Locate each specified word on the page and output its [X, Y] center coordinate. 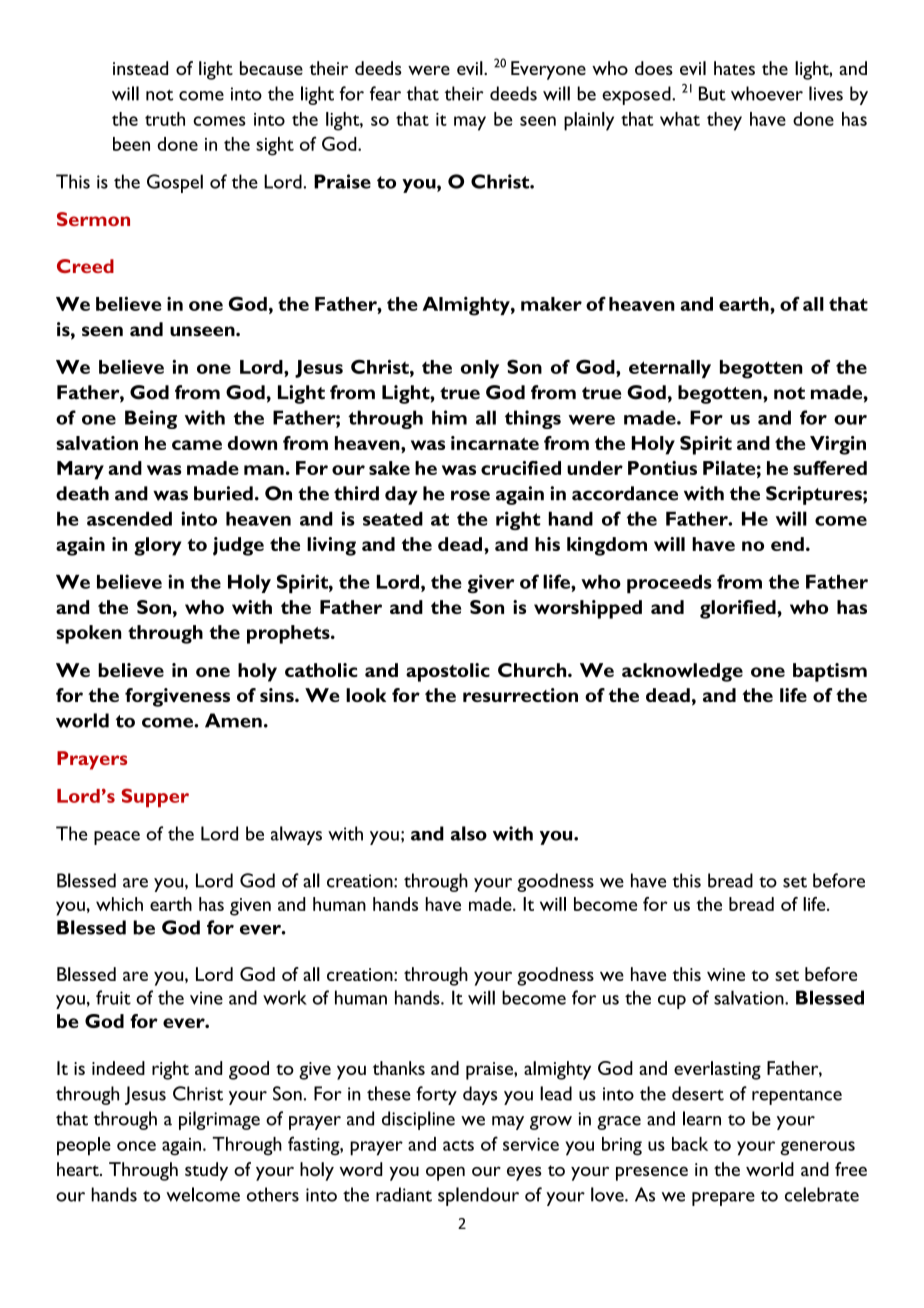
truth [165, 119]
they [724, 121]
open [445, 1173]
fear [385, 93]
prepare [723, 1199]
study [206, 1171]
